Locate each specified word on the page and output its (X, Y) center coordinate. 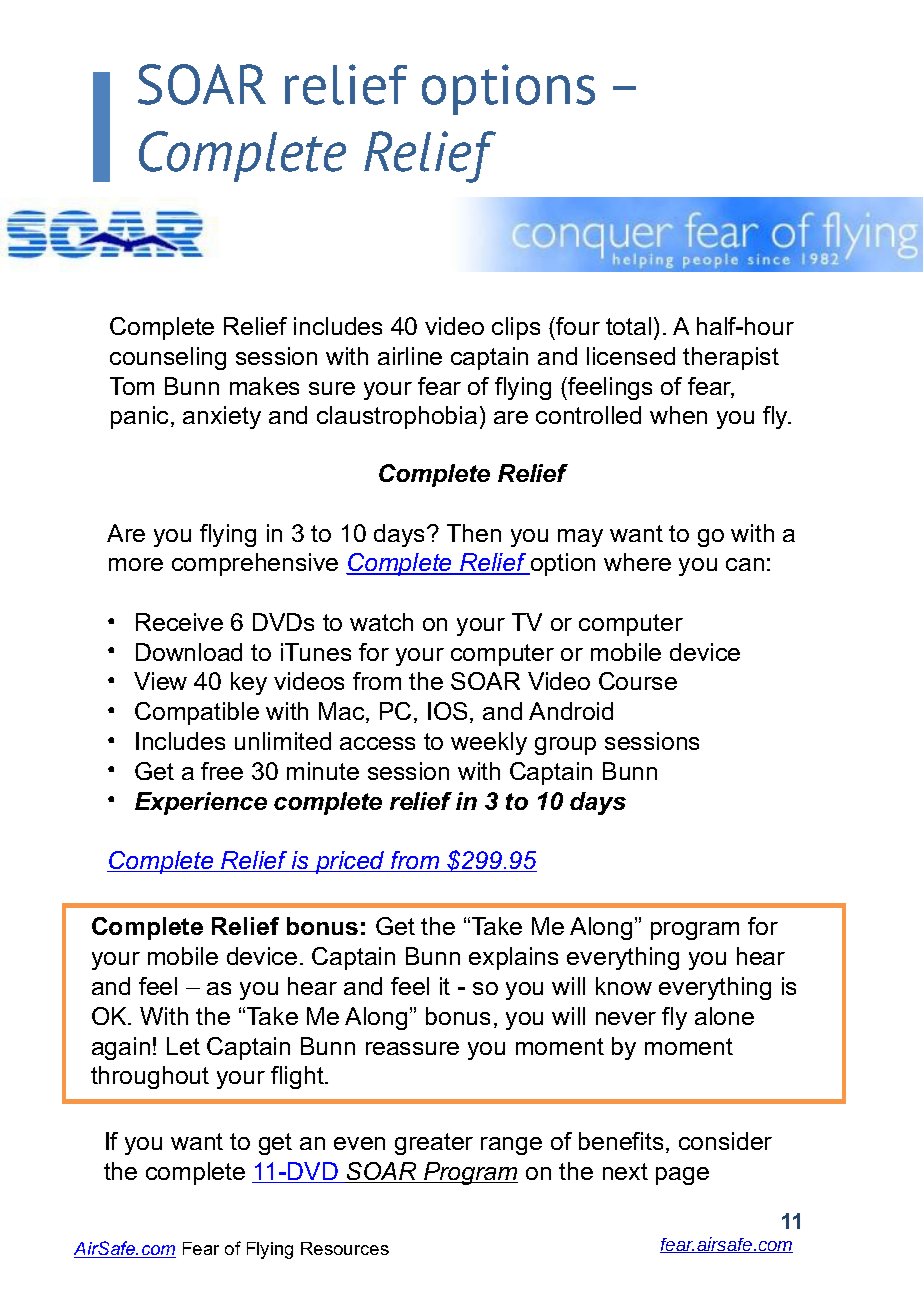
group (565, 746)
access (377, 743)
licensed (631, 356)
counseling (168, 358)
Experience (201, 803)
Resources (345, 1248)
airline (410, 356)
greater (434, 1144)
